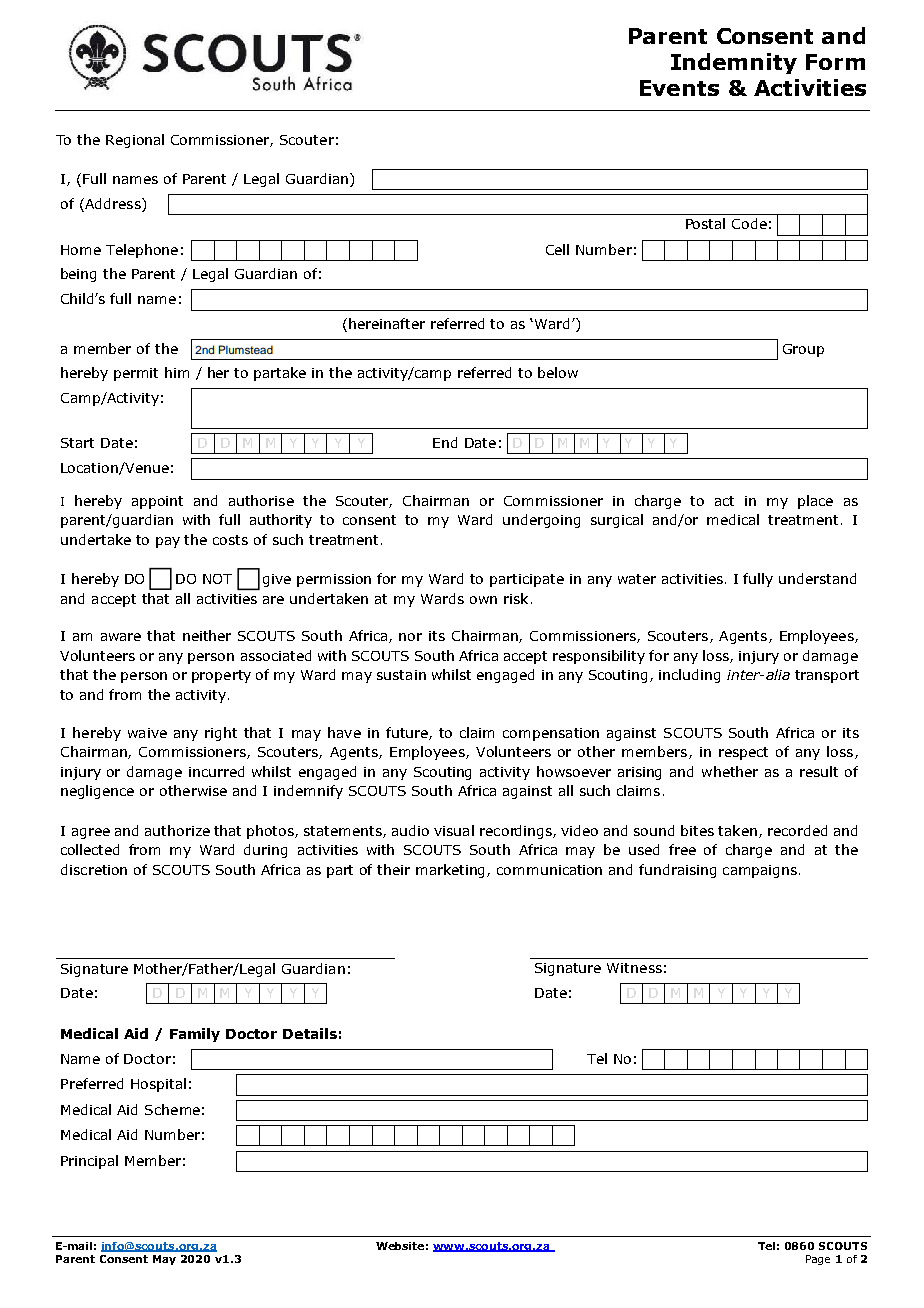  Describe the element at coordinates (94, 869) in the page. I see `discretion` at that location.
